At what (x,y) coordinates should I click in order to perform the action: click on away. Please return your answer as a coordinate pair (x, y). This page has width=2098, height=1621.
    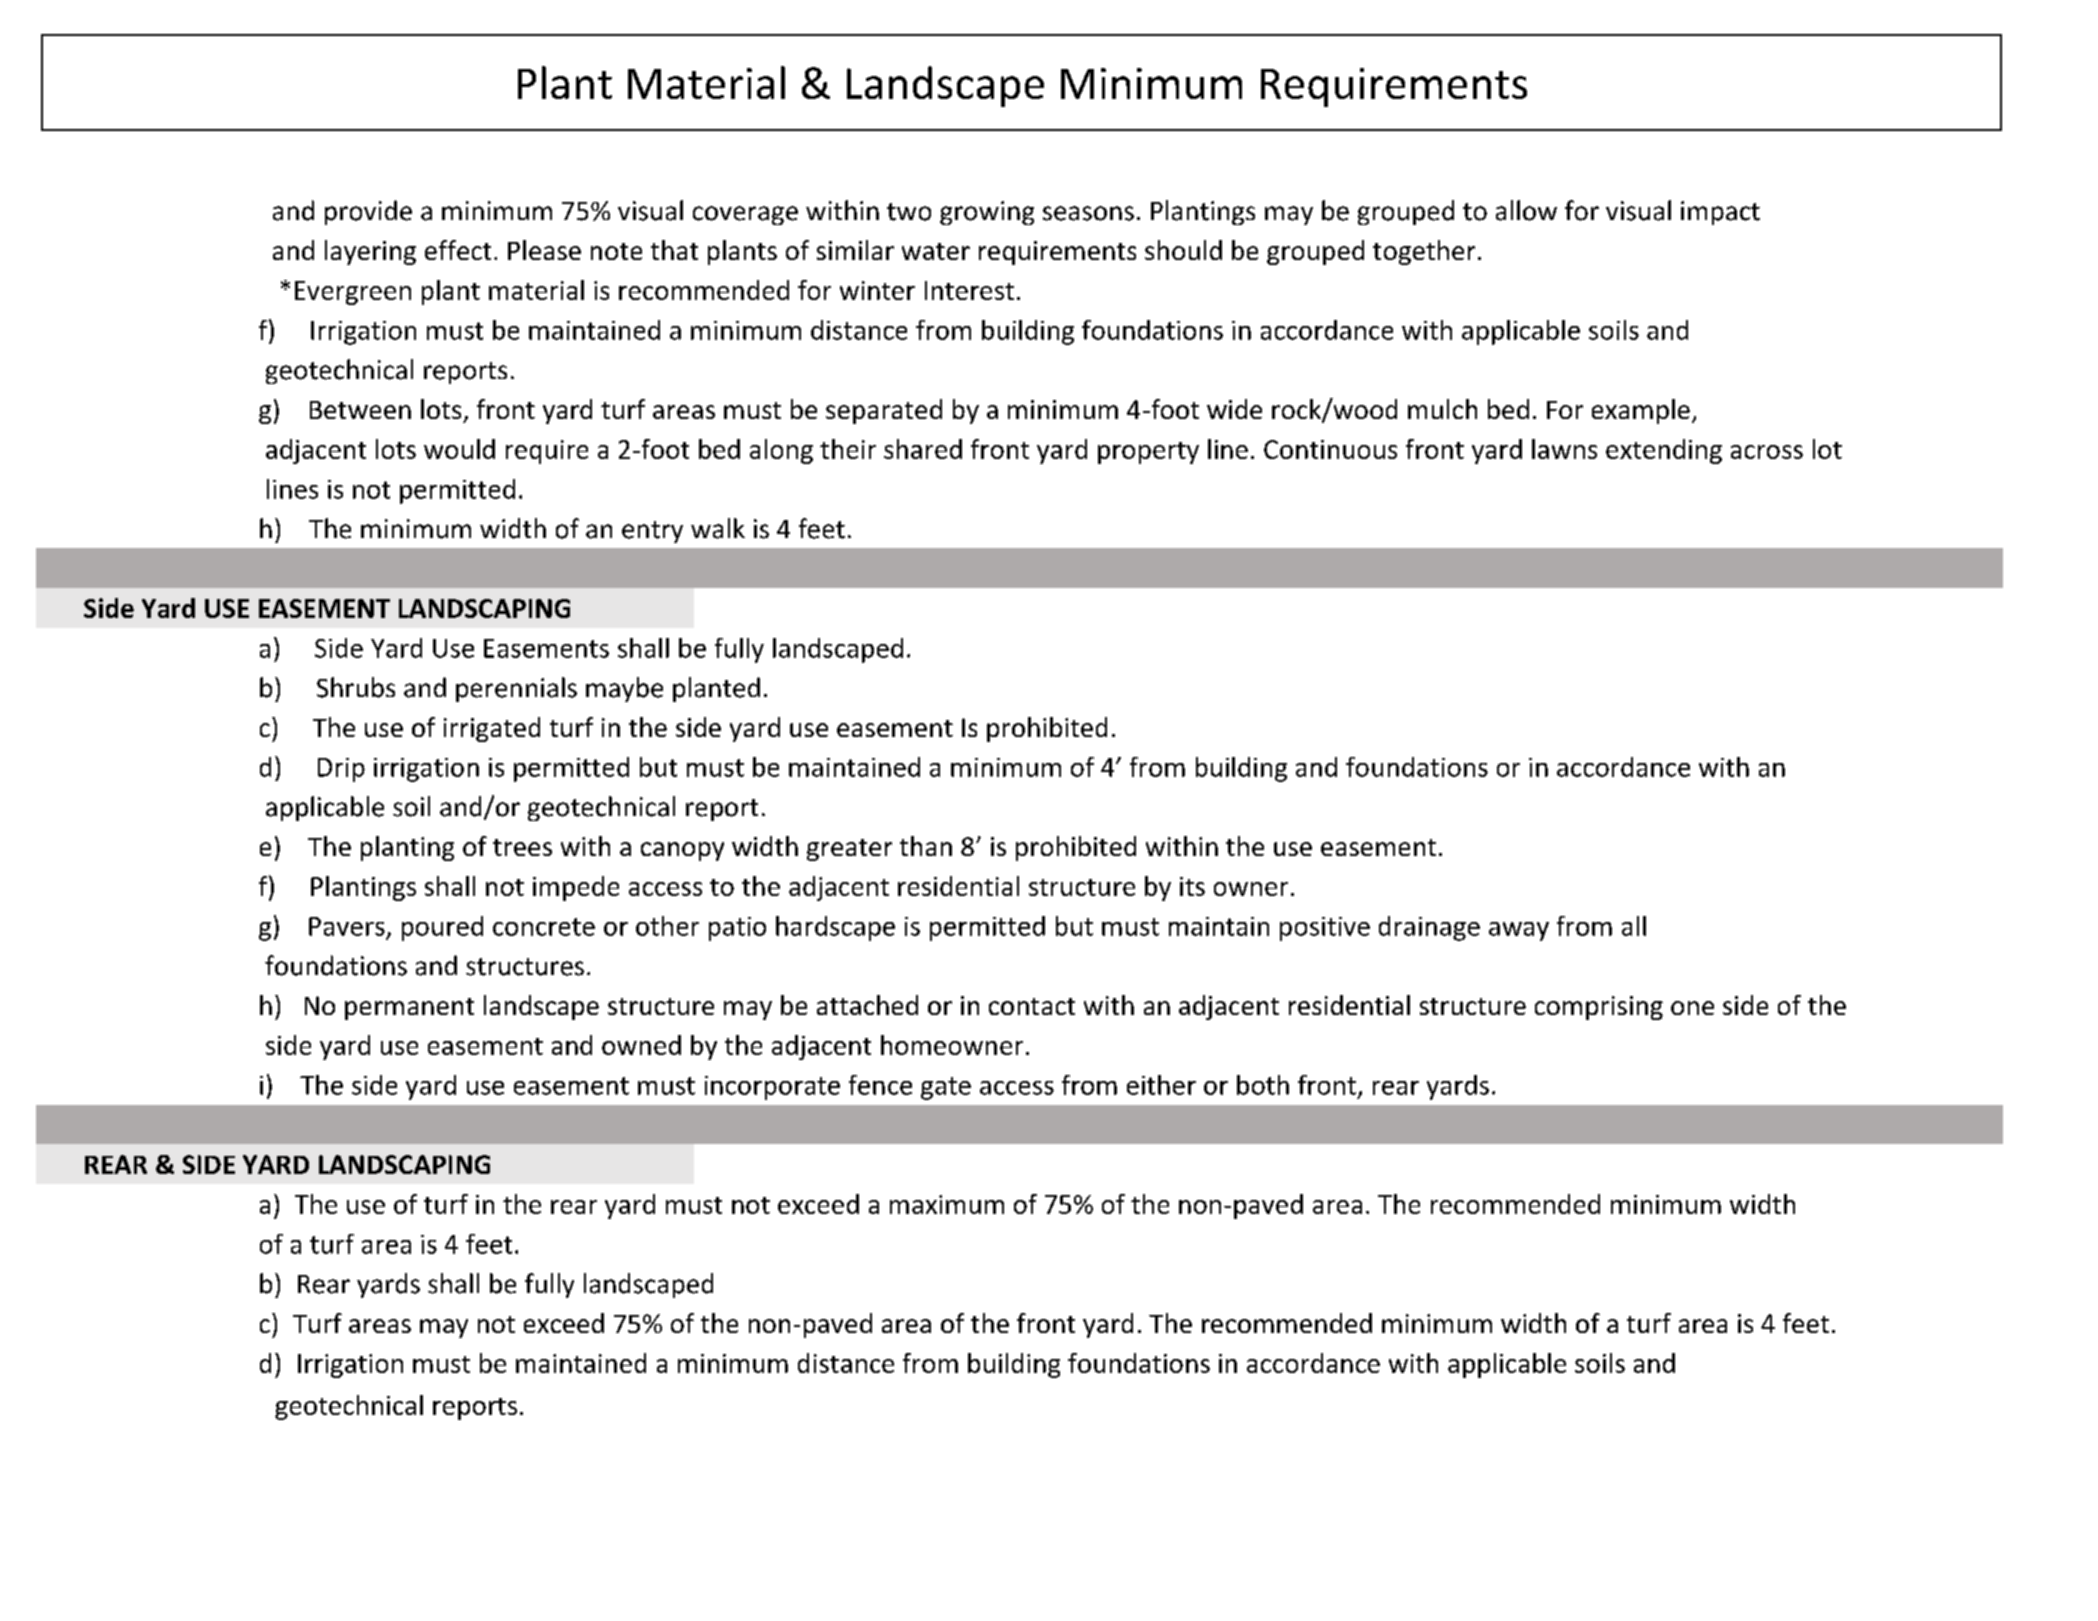
    Looking at the image, I should click on (1519, 931).
